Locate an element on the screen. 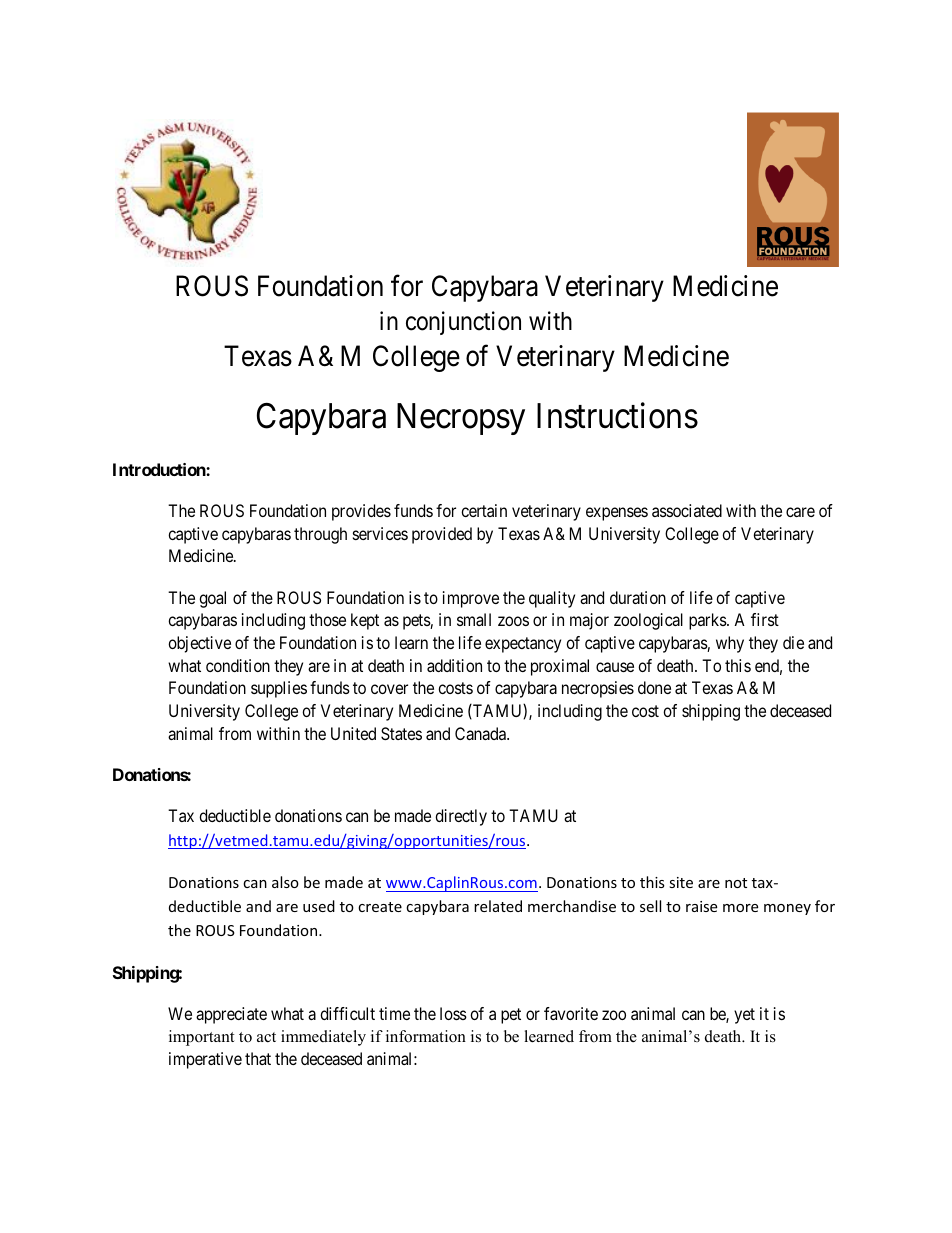  loss is located at coordinates (453, 1013).
